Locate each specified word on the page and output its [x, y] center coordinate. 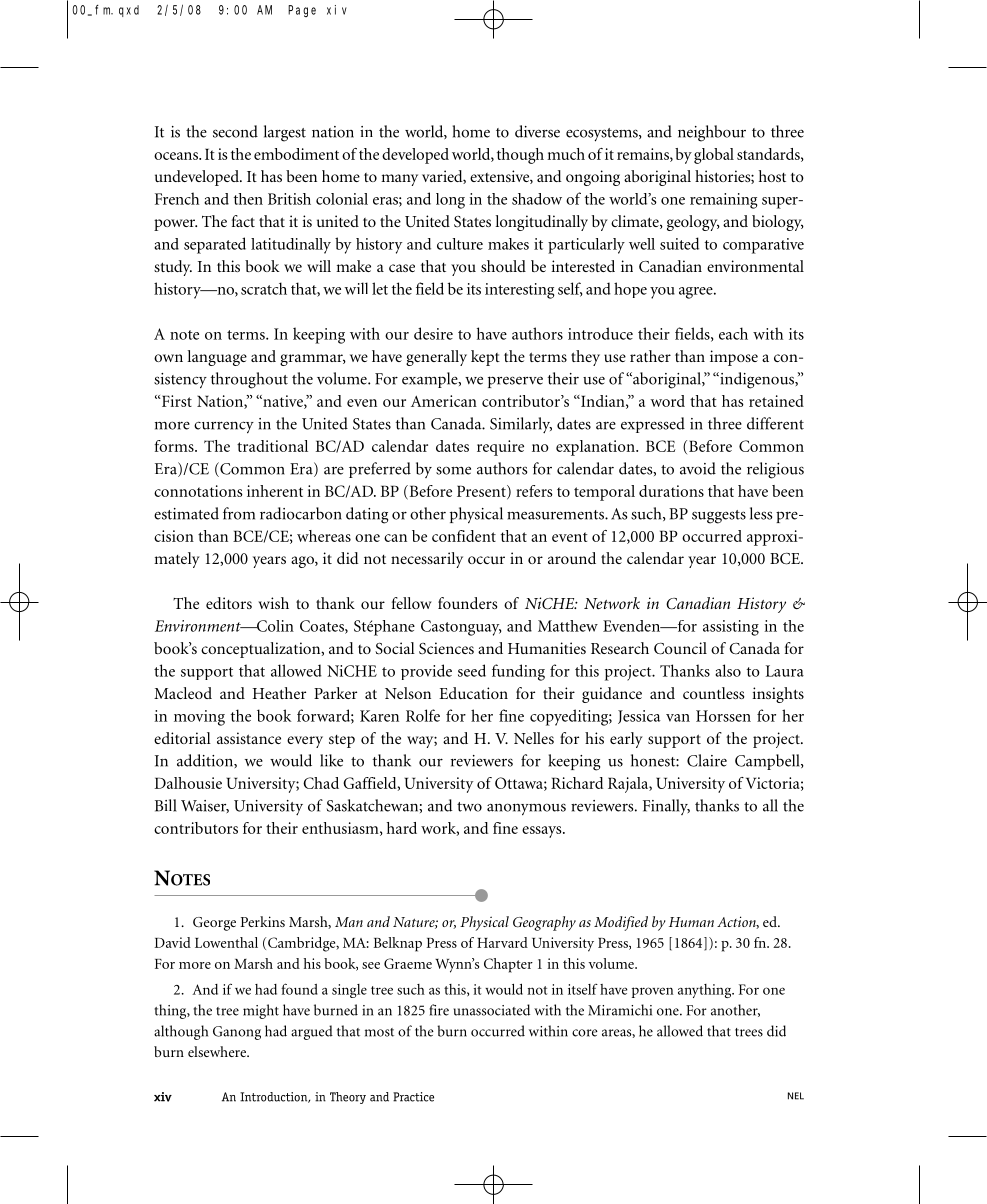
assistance [249, 738]
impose [734, 358]
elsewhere [218, 1051]
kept [485, 358]
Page [302, 11]
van [678, 718]
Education [473, 693]
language [217, 358]
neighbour [712, 133]
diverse [537, 131]
